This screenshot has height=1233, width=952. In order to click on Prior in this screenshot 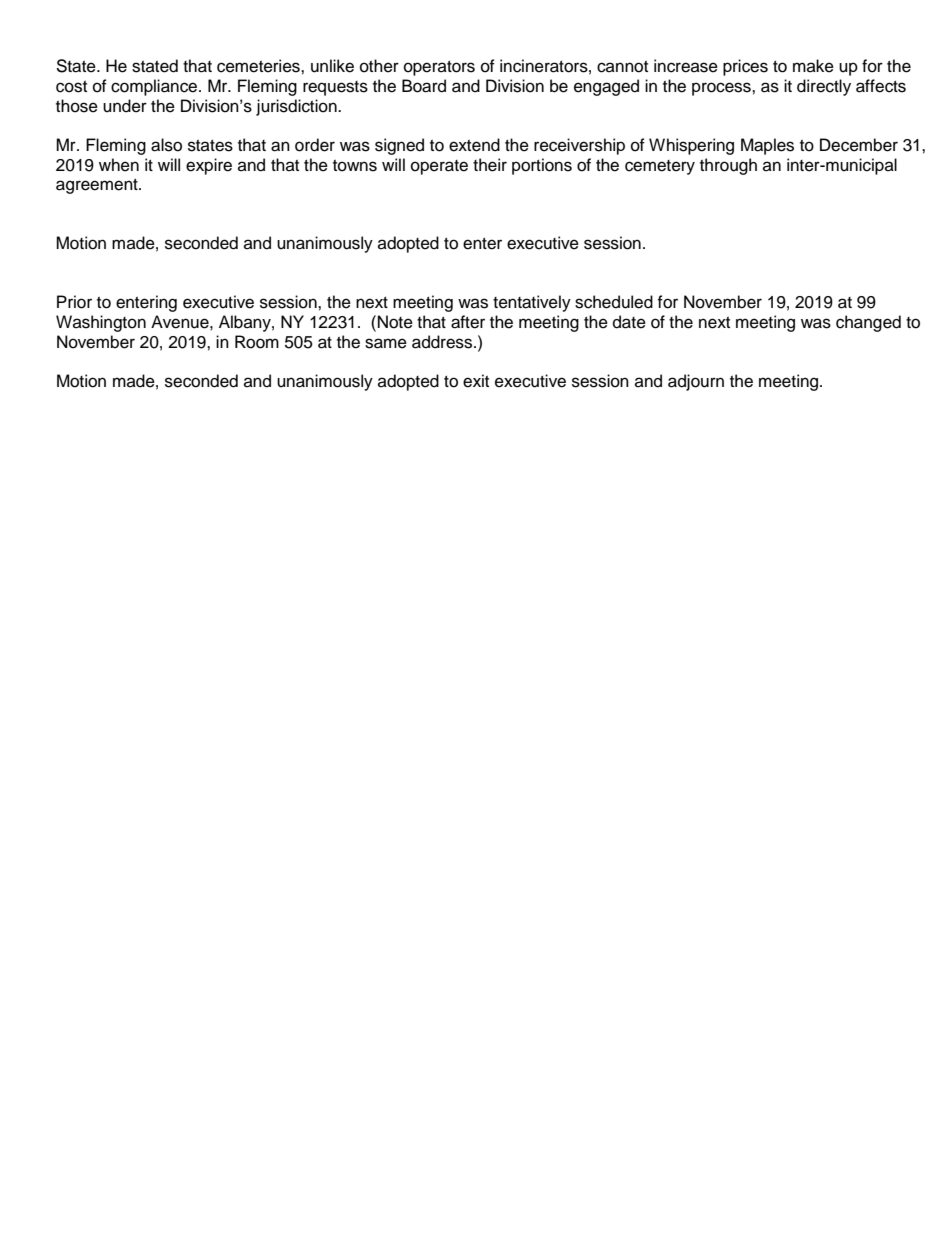, I will do `click(74, 302)`.
